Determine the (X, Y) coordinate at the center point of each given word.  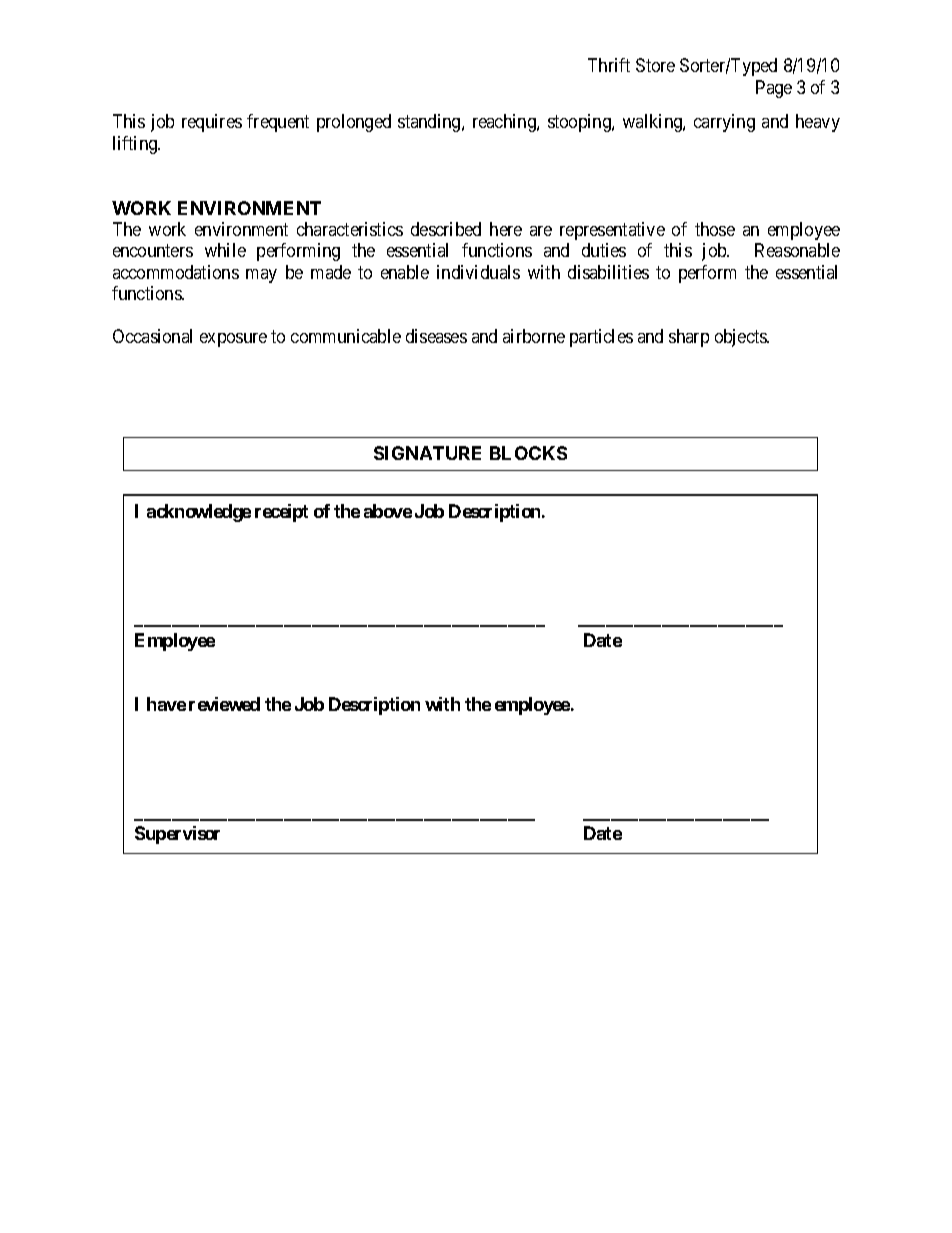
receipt (281, 513)
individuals (478, 272)
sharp (689, 338)
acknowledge (199, 513)
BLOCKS (528, 453)
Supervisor (177, 835)
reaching (505, 123)
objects (741, 338)
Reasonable (797, 250)
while (225, 250)
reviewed (224, 704)
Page (774, 89)
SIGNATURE (427, 453)
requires (212, 123)
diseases (436, 336)
